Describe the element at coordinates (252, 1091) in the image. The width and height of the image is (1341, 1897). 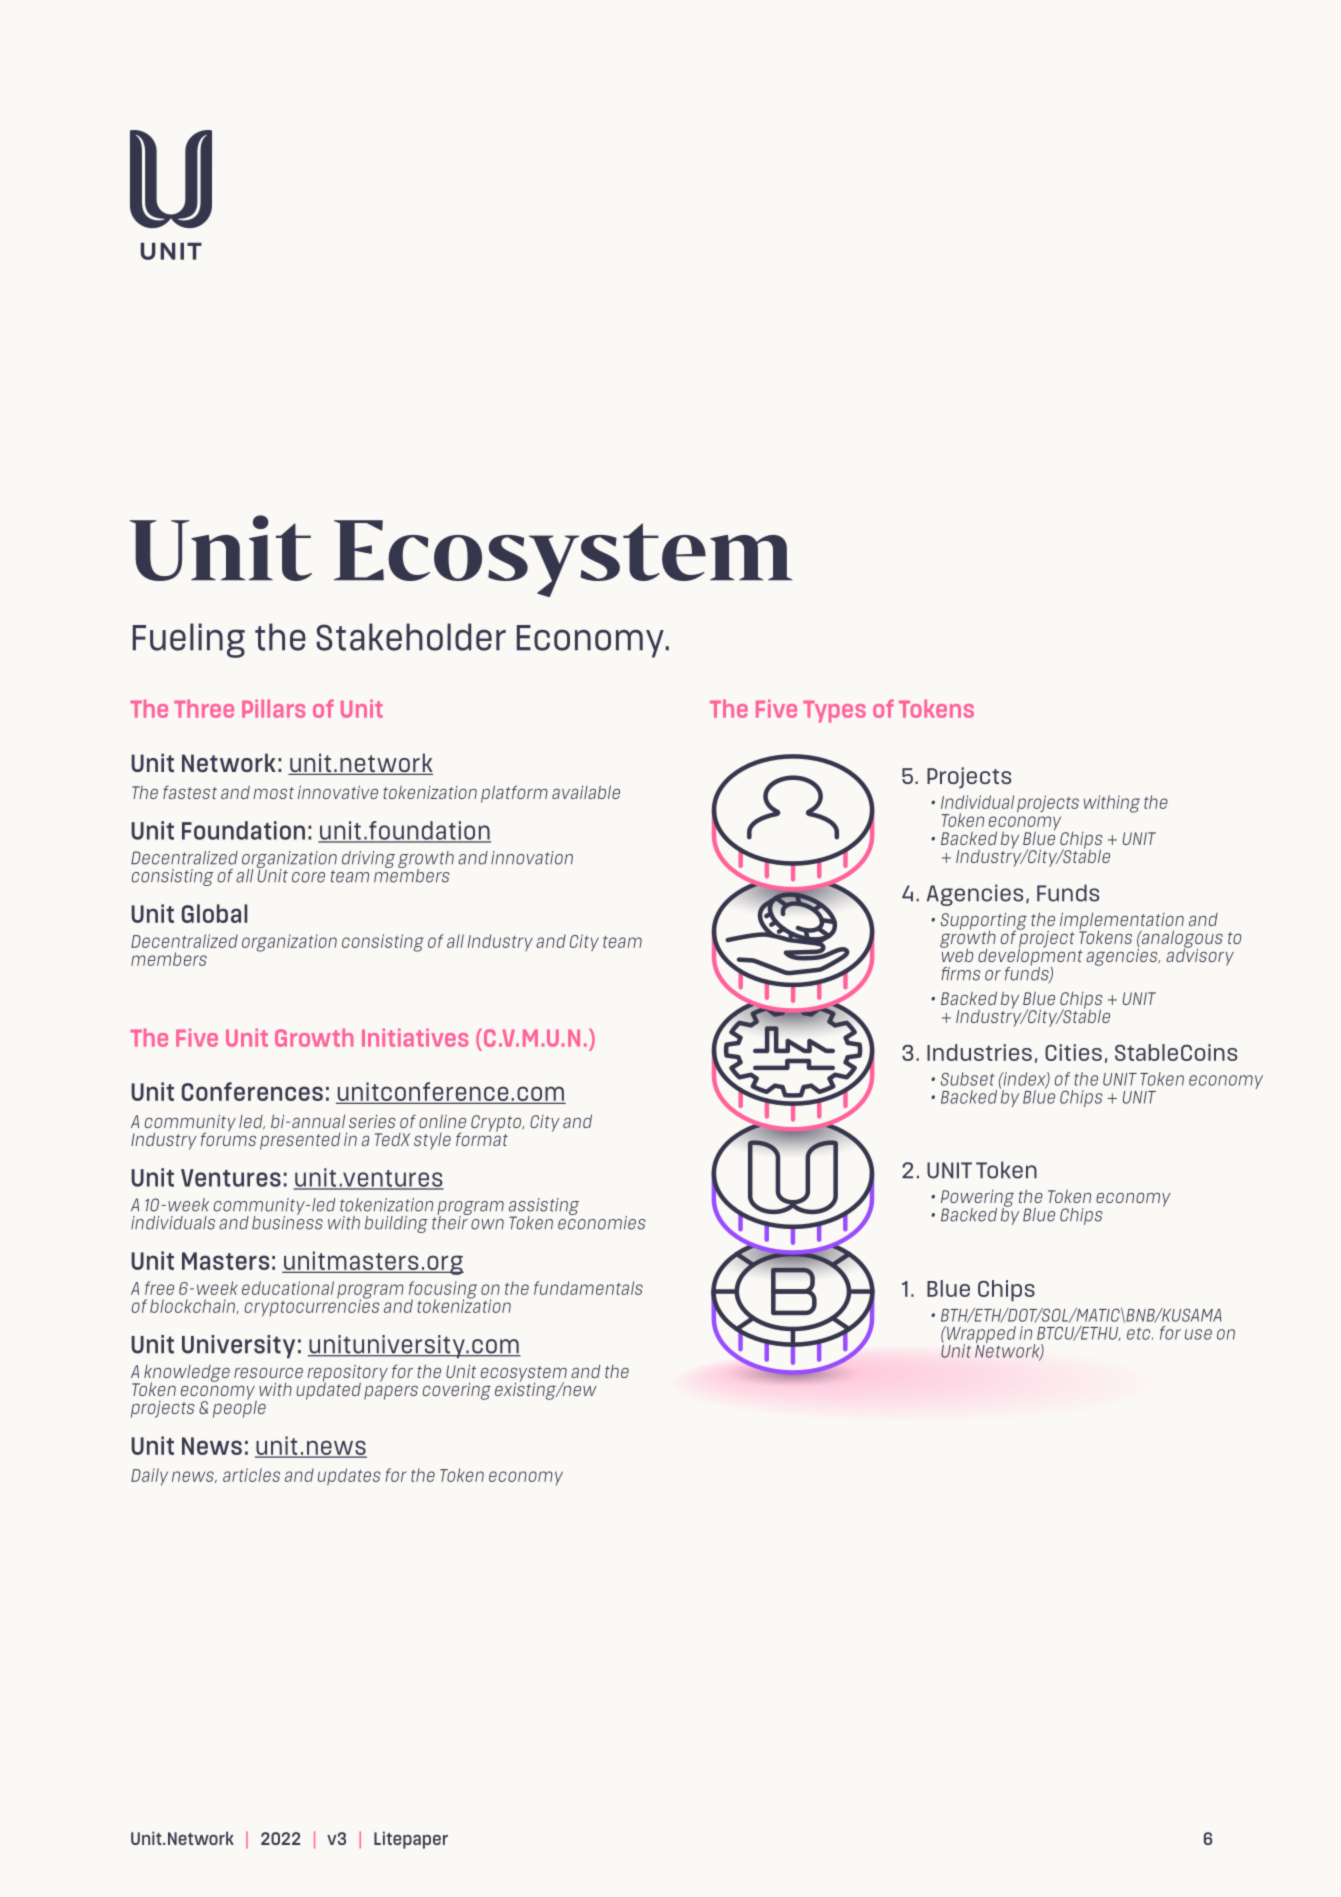
I see `Conferences` at that location.
